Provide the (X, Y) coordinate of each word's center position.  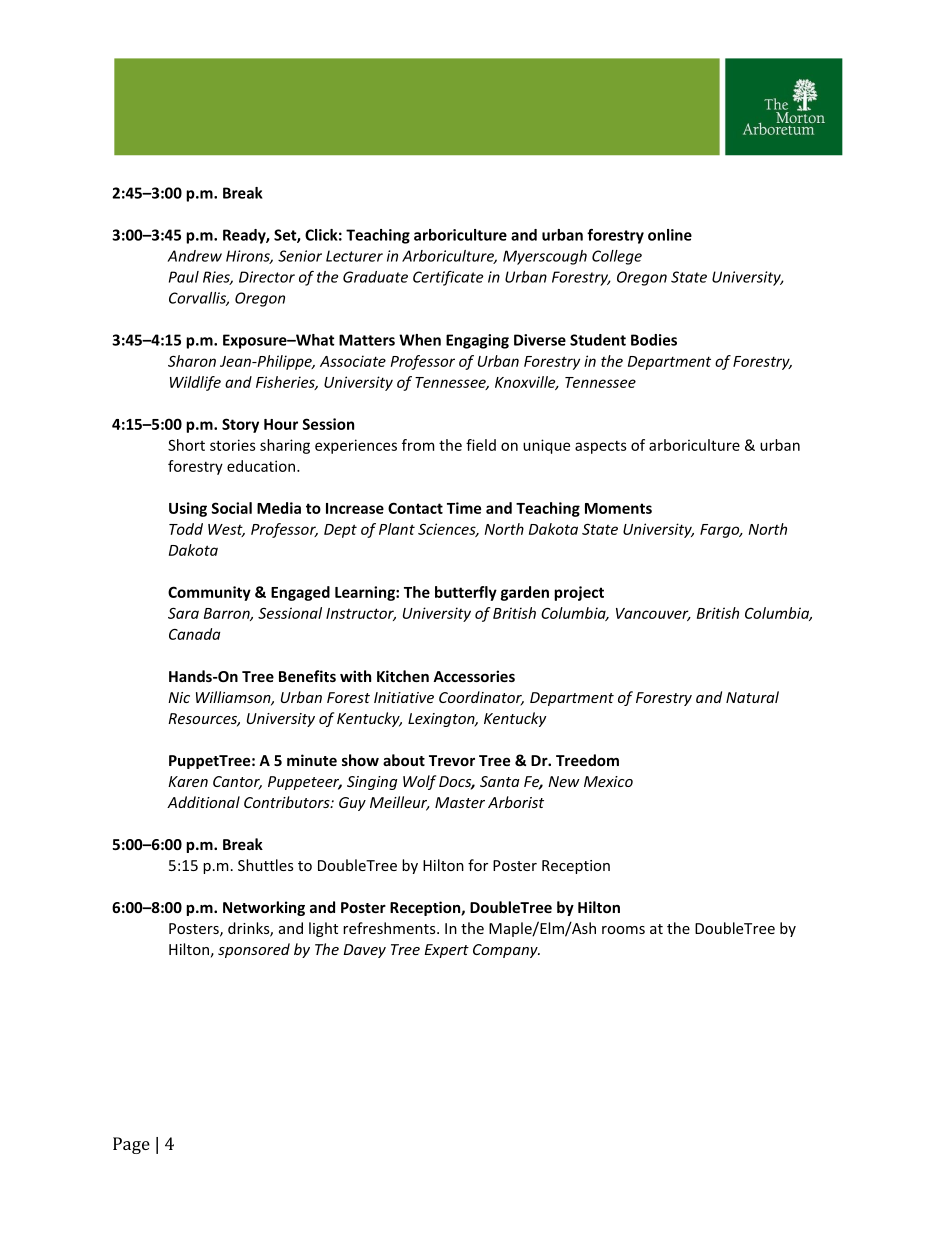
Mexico (608, 781)
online (670, 235)
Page (131, 1145)
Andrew (194, 256)
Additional (203, 802)
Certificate (448, 278)
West (226, 530)
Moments (618, 508)
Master (460, 802)
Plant (397, 529)
